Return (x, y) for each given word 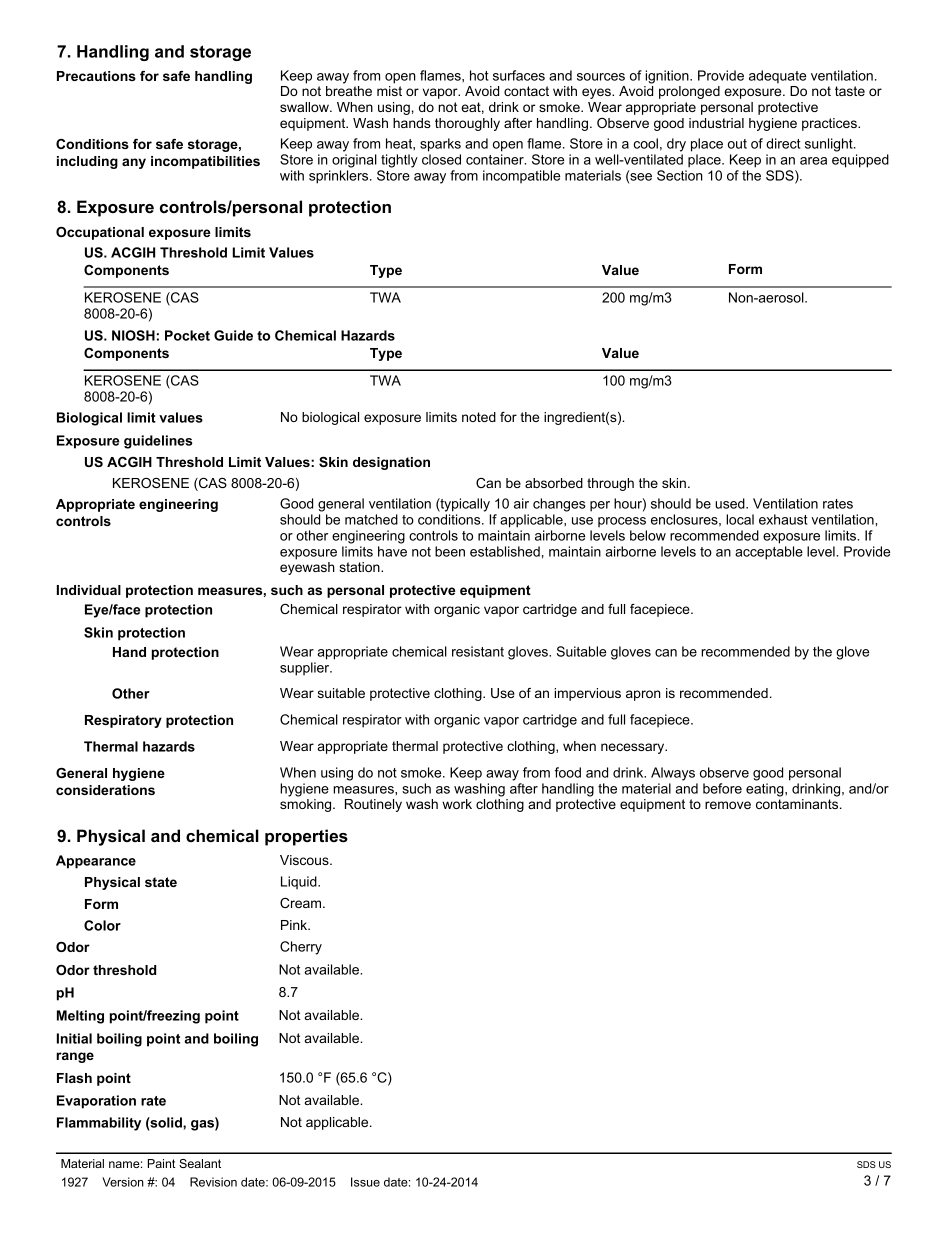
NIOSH (133, 335)
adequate (777, 77)
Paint (161, 1163)
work (457, 804)
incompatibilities (205, 162)
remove (728, 805)
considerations (105, 790)
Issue (365, 1182)
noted (479, 417)
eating (766, 790)
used (731, 503)
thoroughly (467, 124)
